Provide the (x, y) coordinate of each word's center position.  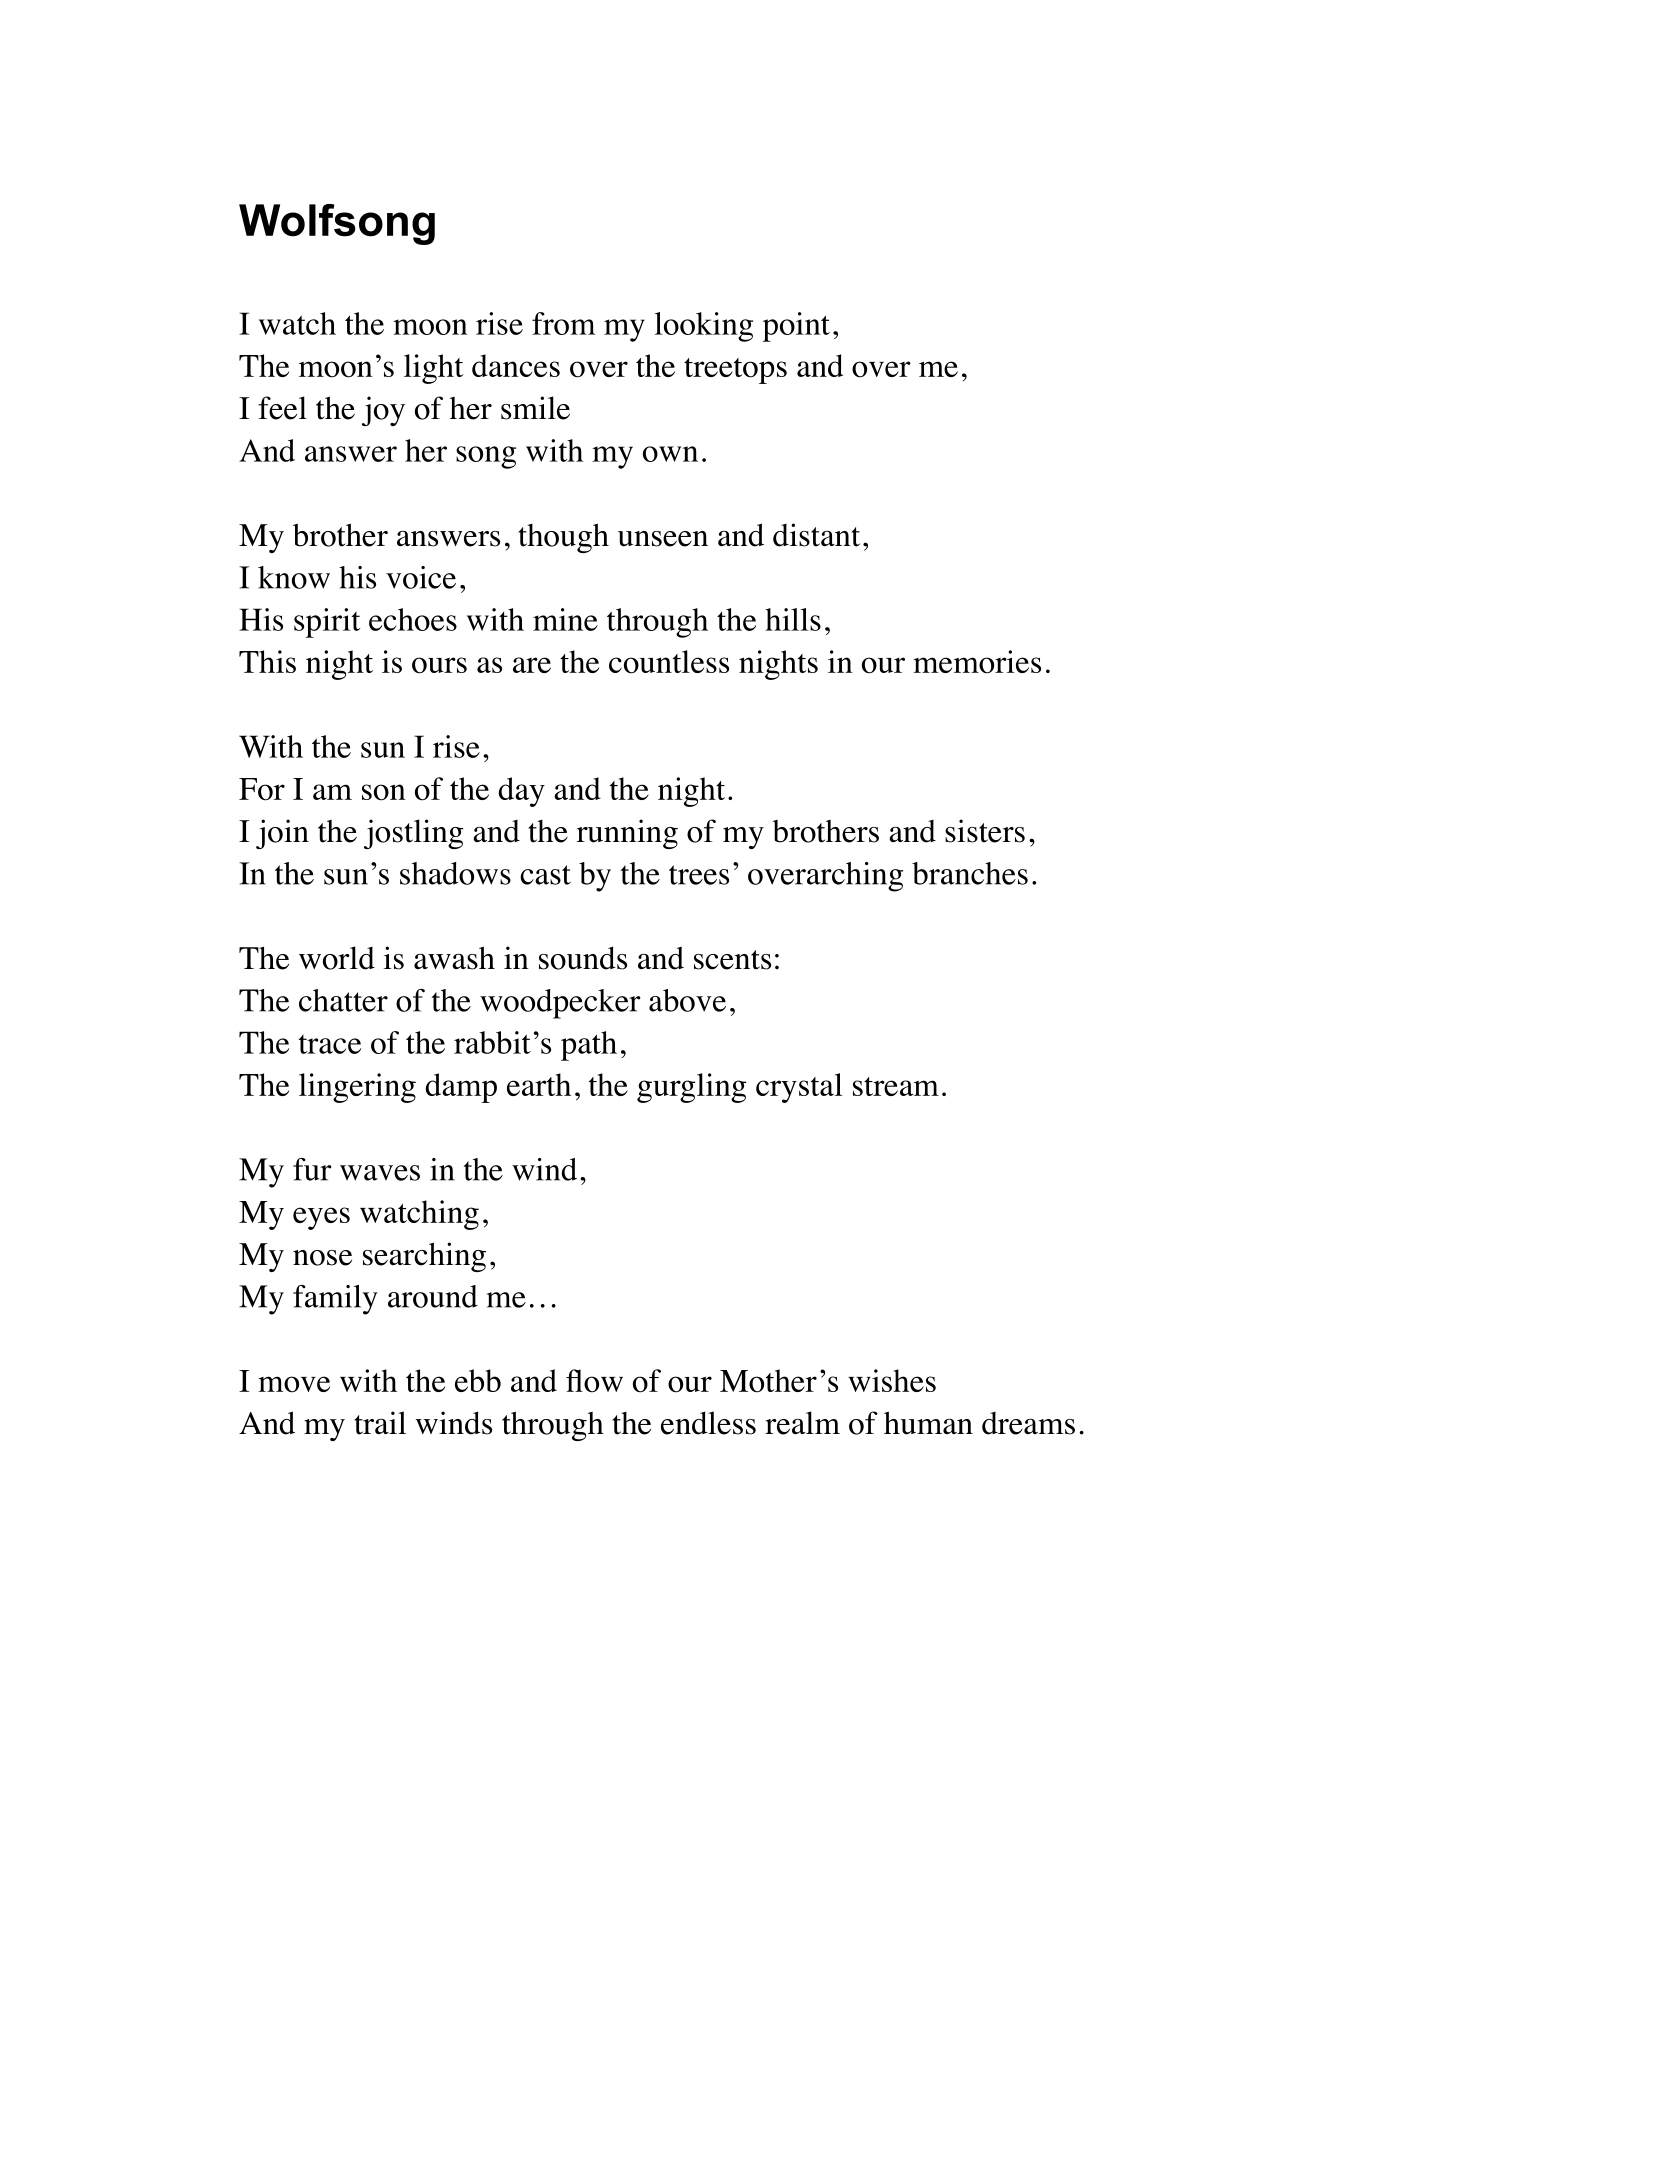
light (433, 369)
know (294, 577)
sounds (583, 958)
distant (816, 535)
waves (380, 1173)
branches (970, 873)
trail (380, 1423)
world (337, 958)
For (262, 789)
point (796, 327)
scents (732, 960)
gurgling (691, 1088)
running (627, 834)
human (928, 1423)
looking (703, 327)
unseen (663, 539)
